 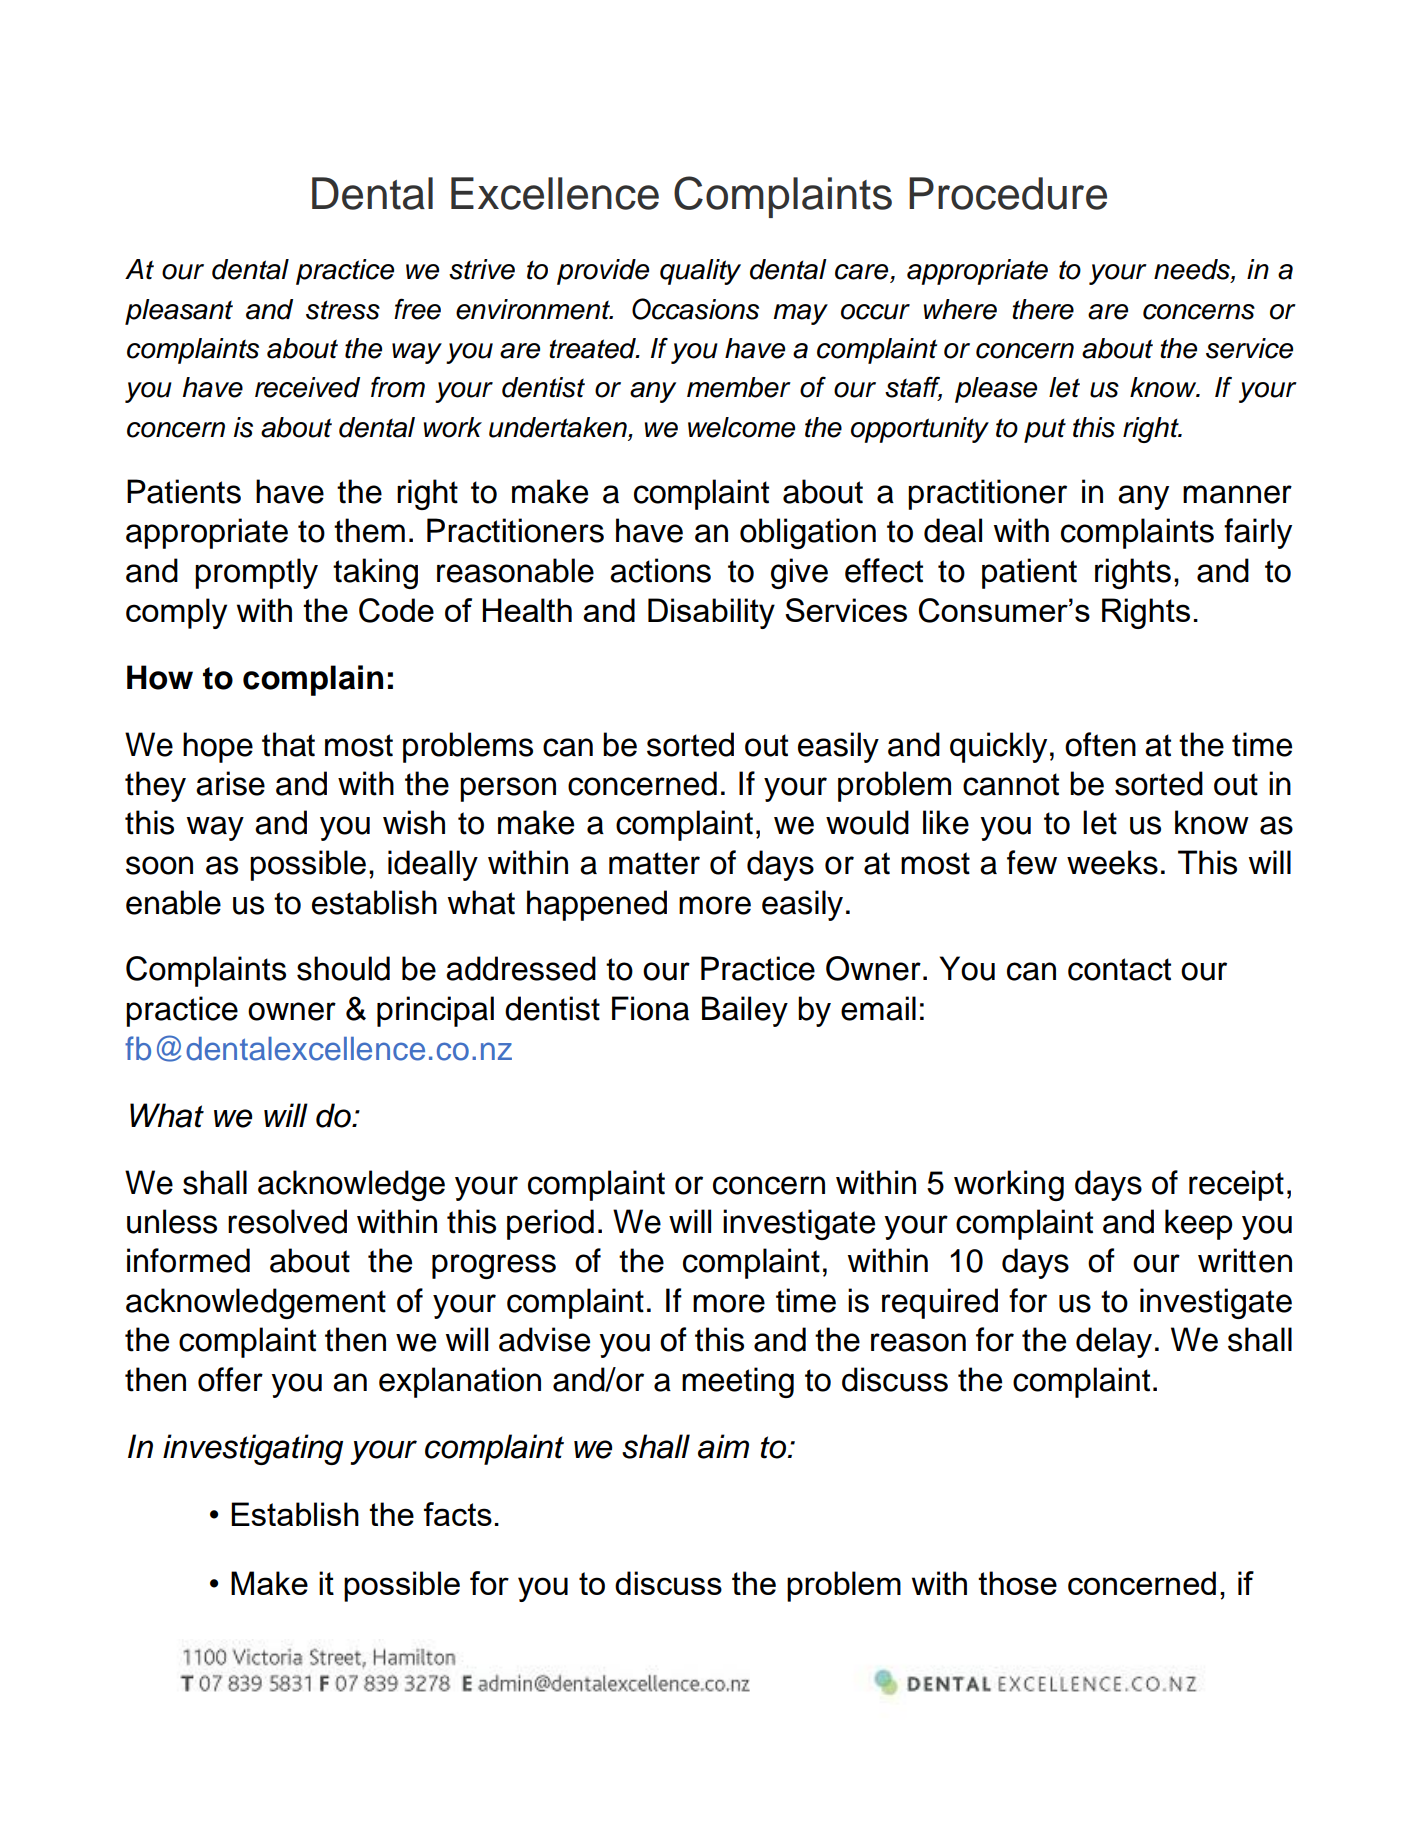 What do you see at coordinates (711, 613) in the screenshot?
I see `Disability` at bounding box center [711, 613].
